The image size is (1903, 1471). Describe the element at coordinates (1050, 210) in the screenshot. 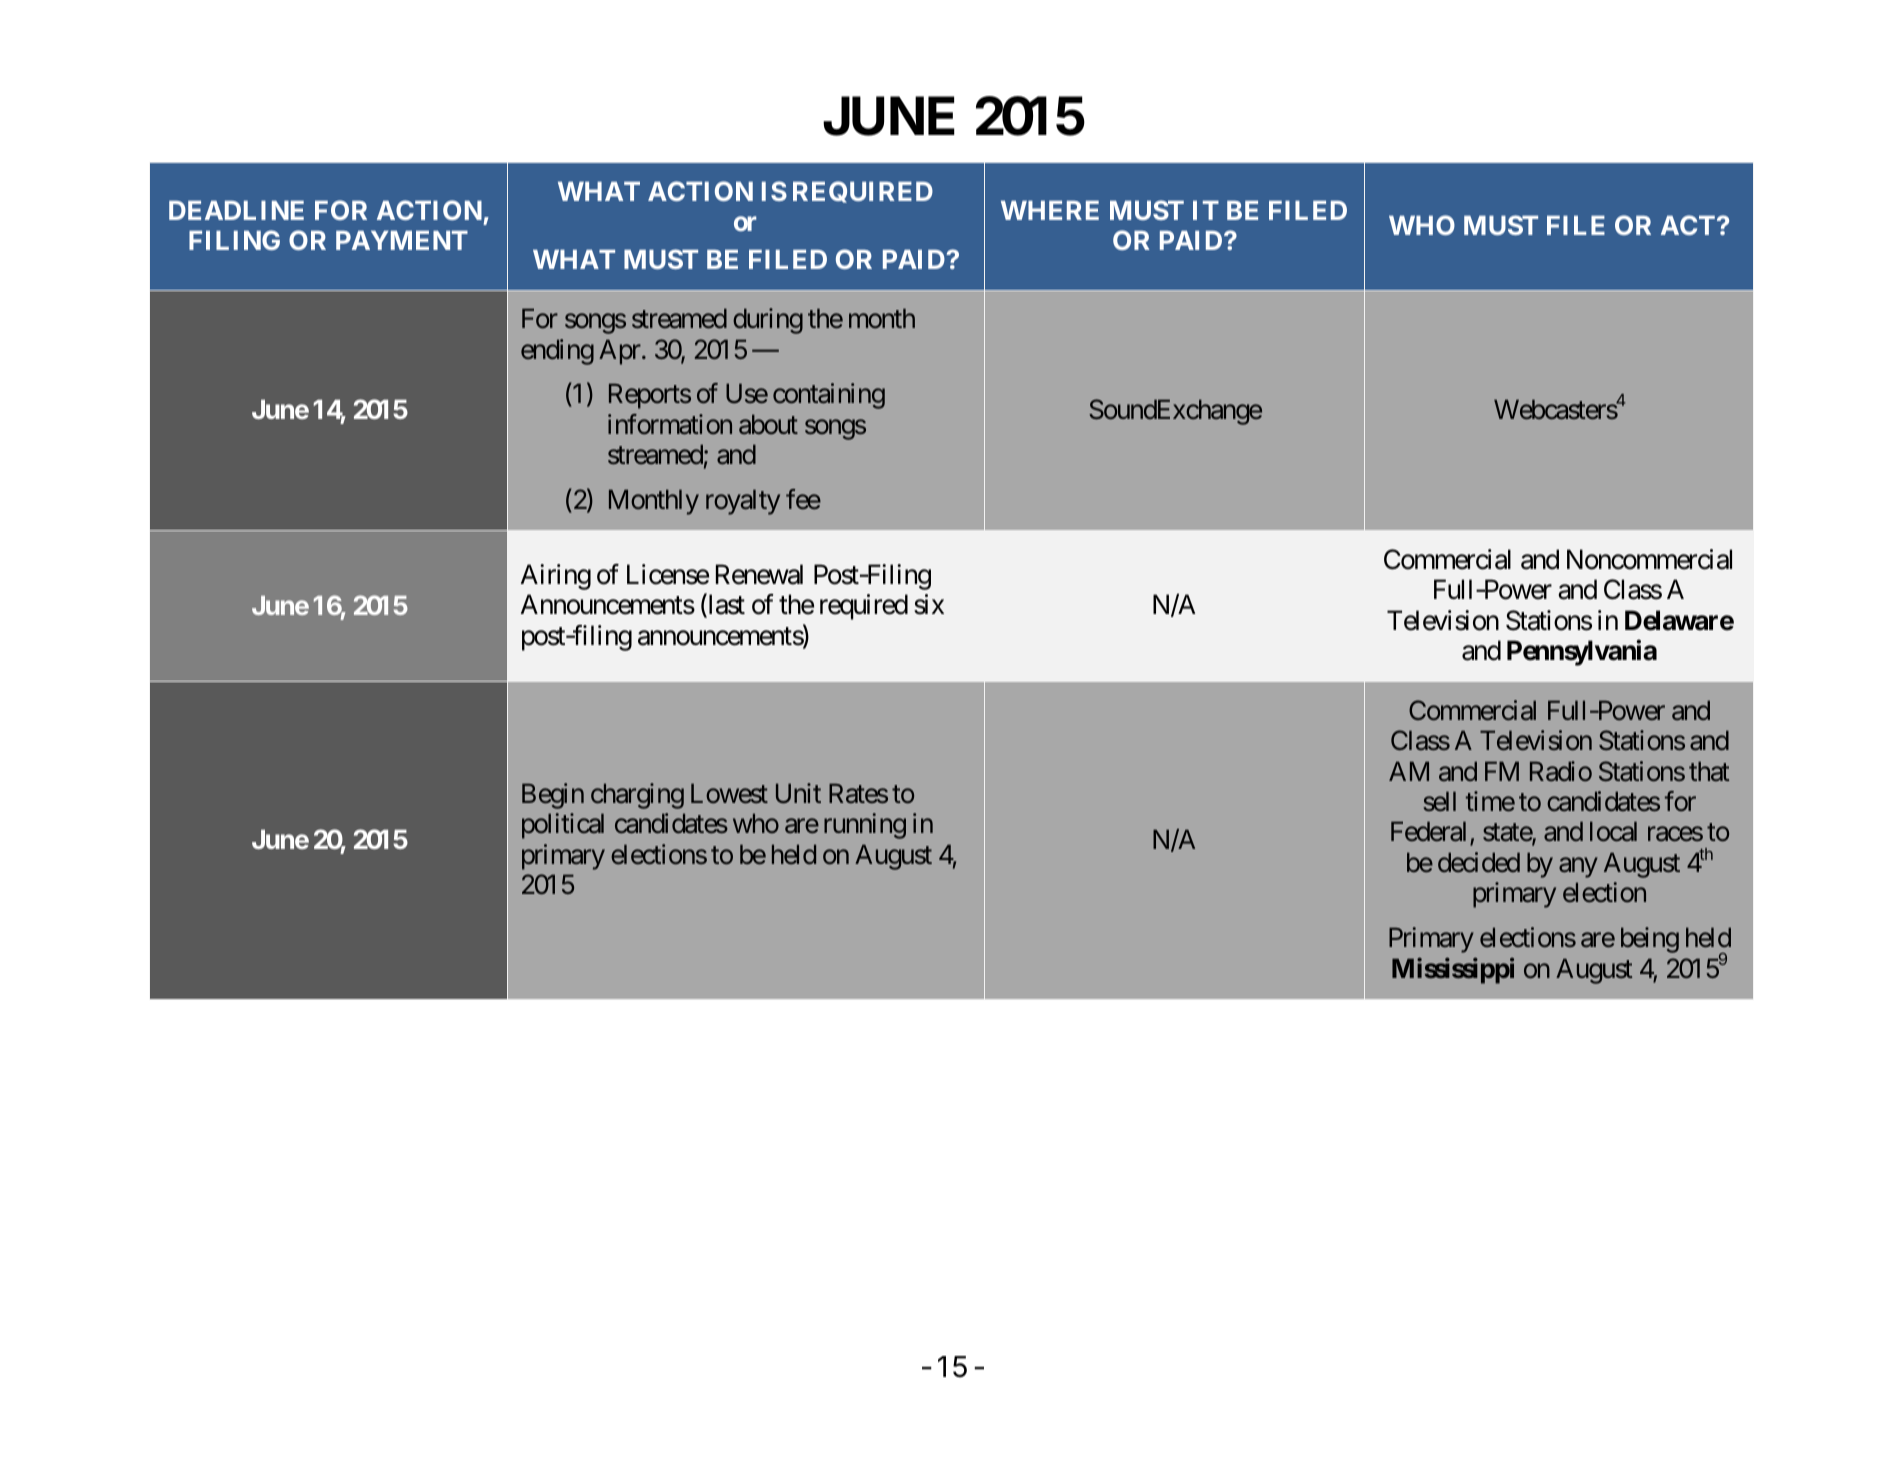

I see `WHERE` at that location.
